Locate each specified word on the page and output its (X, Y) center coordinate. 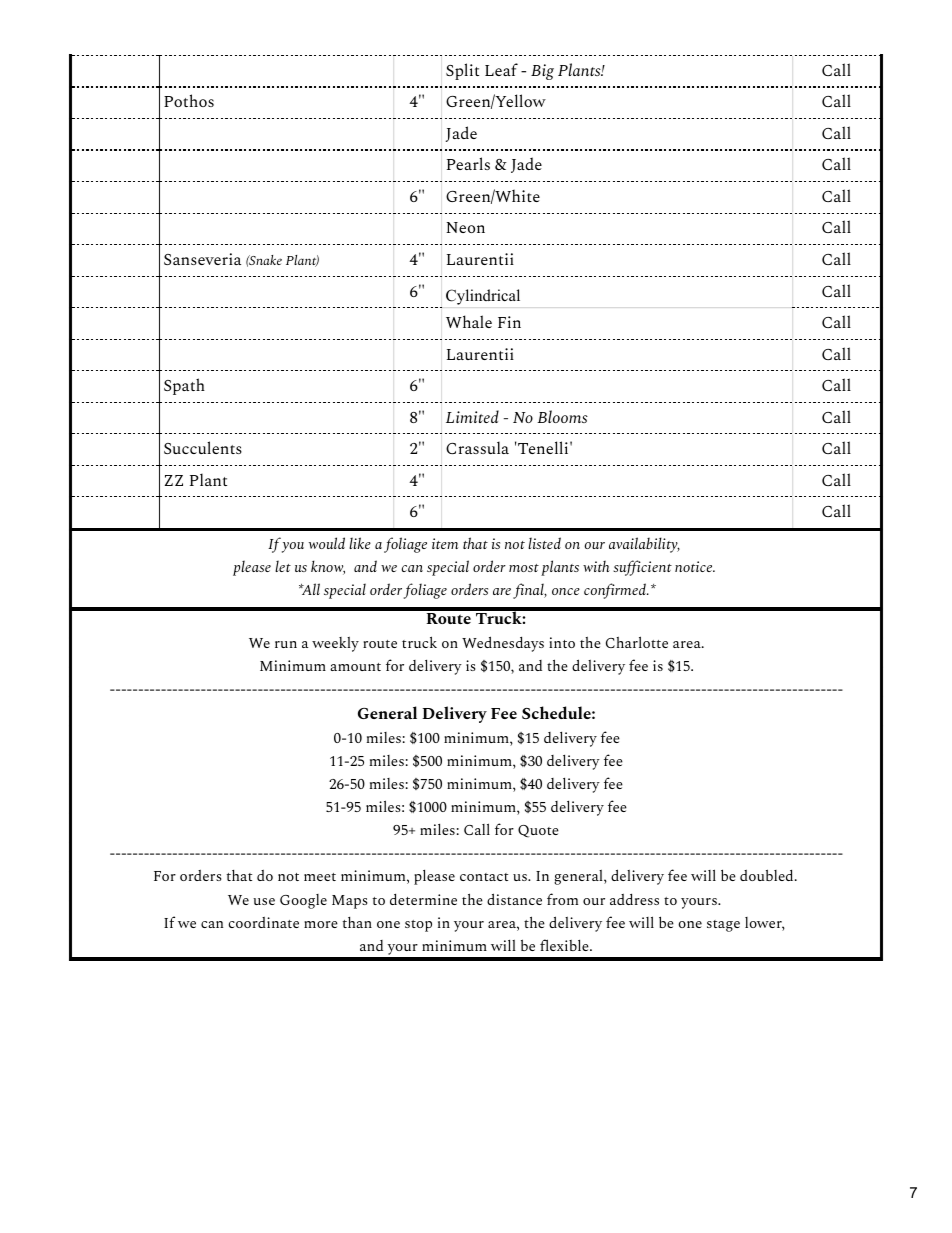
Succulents (203, 447)
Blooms (562, 416)
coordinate (263, 922)
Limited (472, 416)
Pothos (189, 100)
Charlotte (637, 642)
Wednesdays (503, 644)
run (286, 644)
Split (462, 71)
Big (542, 72)
